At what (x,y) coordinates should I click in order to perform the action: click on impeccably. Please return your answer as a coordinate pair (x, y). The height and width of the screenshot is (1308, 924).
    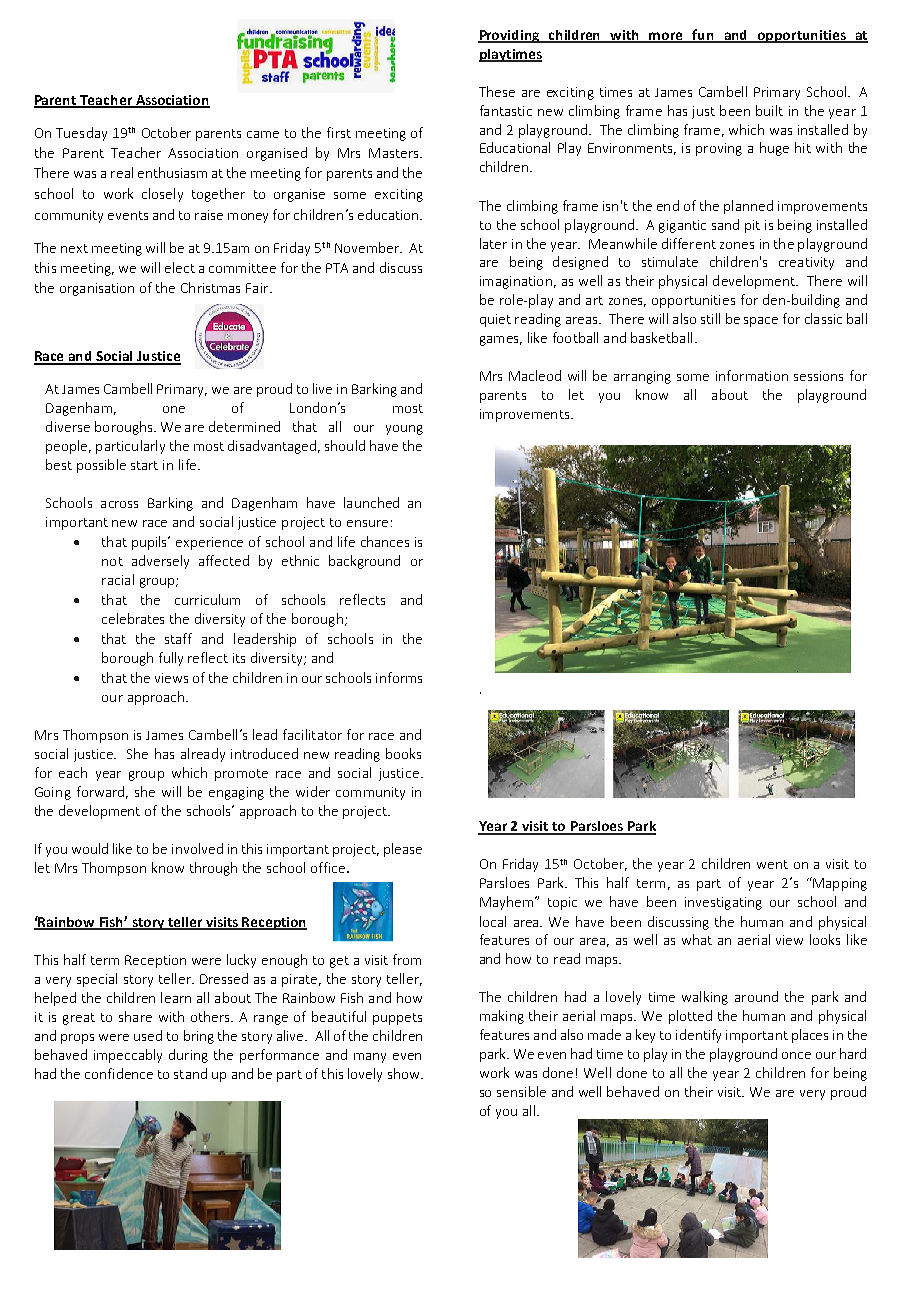
    Looking at the image, I should click on (128, 1056).
